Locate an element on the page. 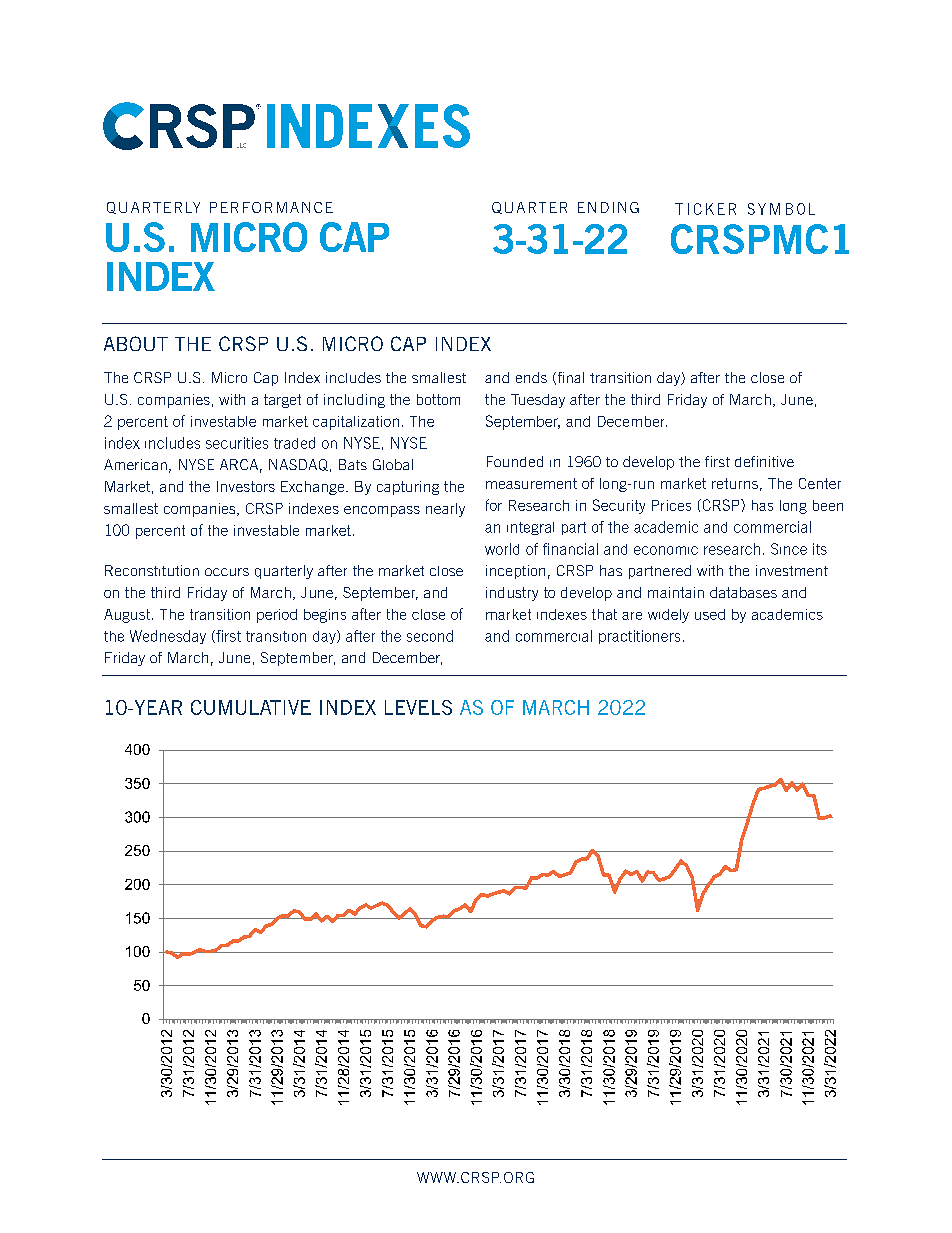  Since is located at coordinates (789, 549).
